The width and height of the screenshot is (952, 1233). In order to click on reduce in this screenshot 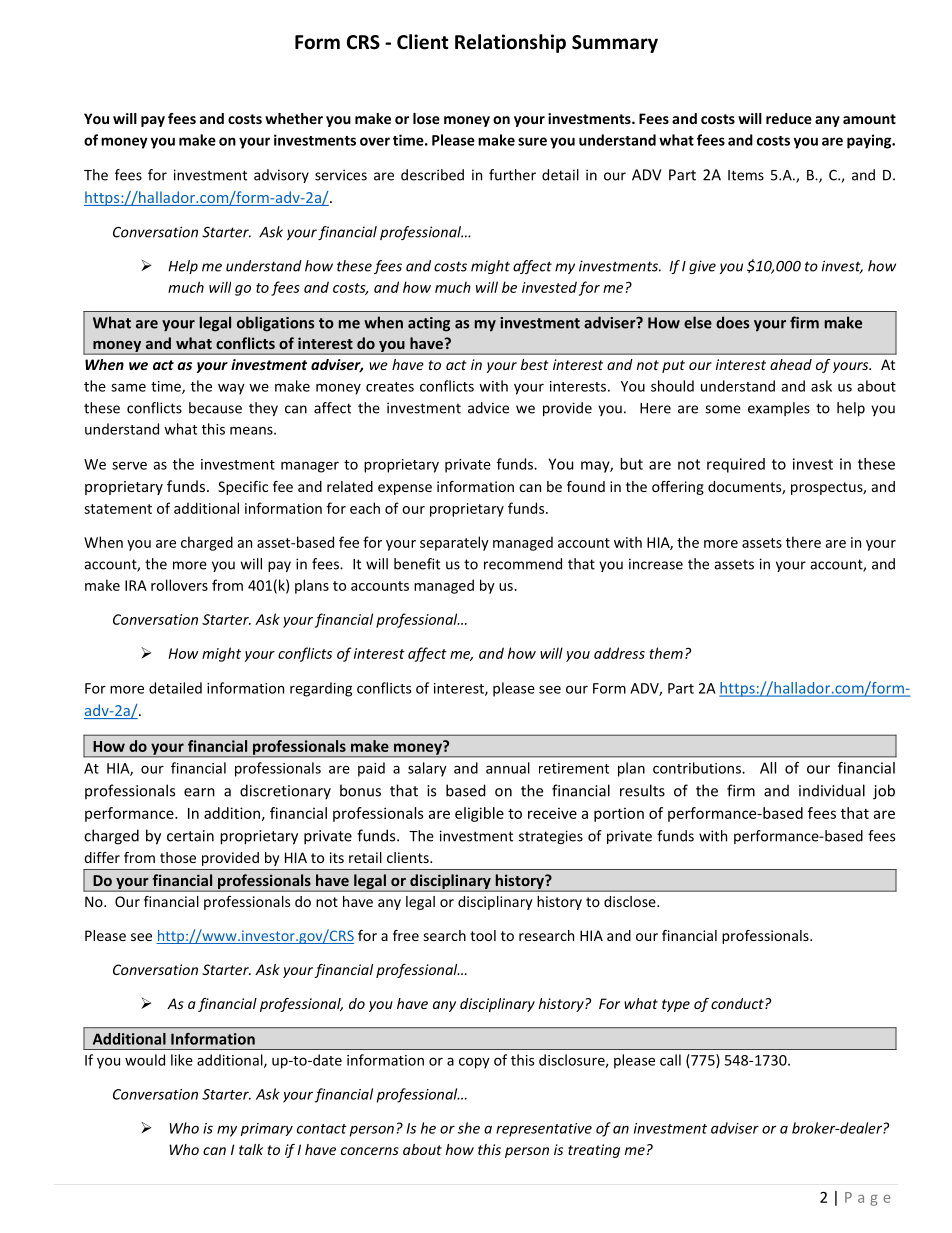, I will do `click(789, 118)`.
